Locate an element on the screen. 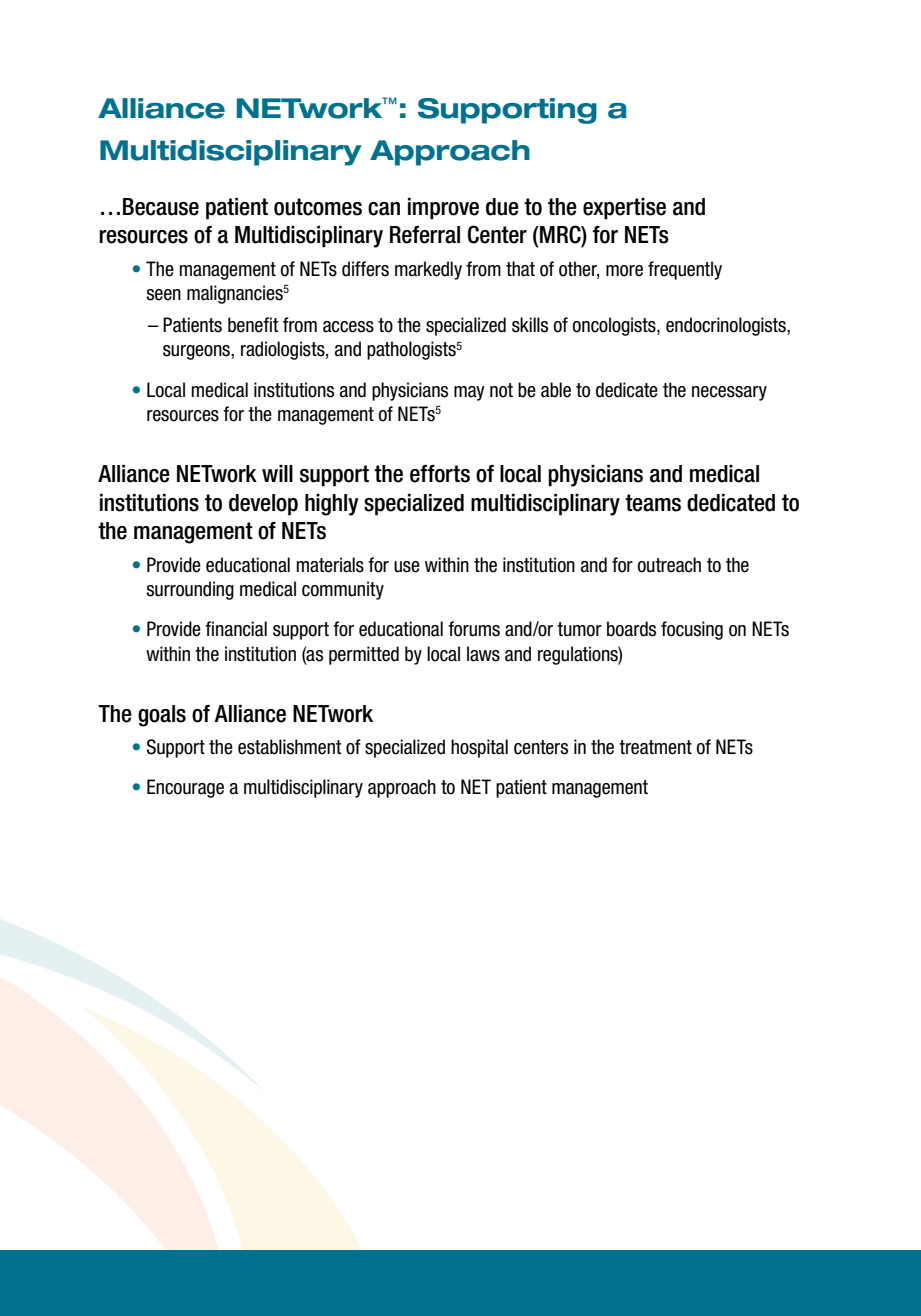 This screenshot has height=1316, width=921. develop is located at coordinates (263, 505).
